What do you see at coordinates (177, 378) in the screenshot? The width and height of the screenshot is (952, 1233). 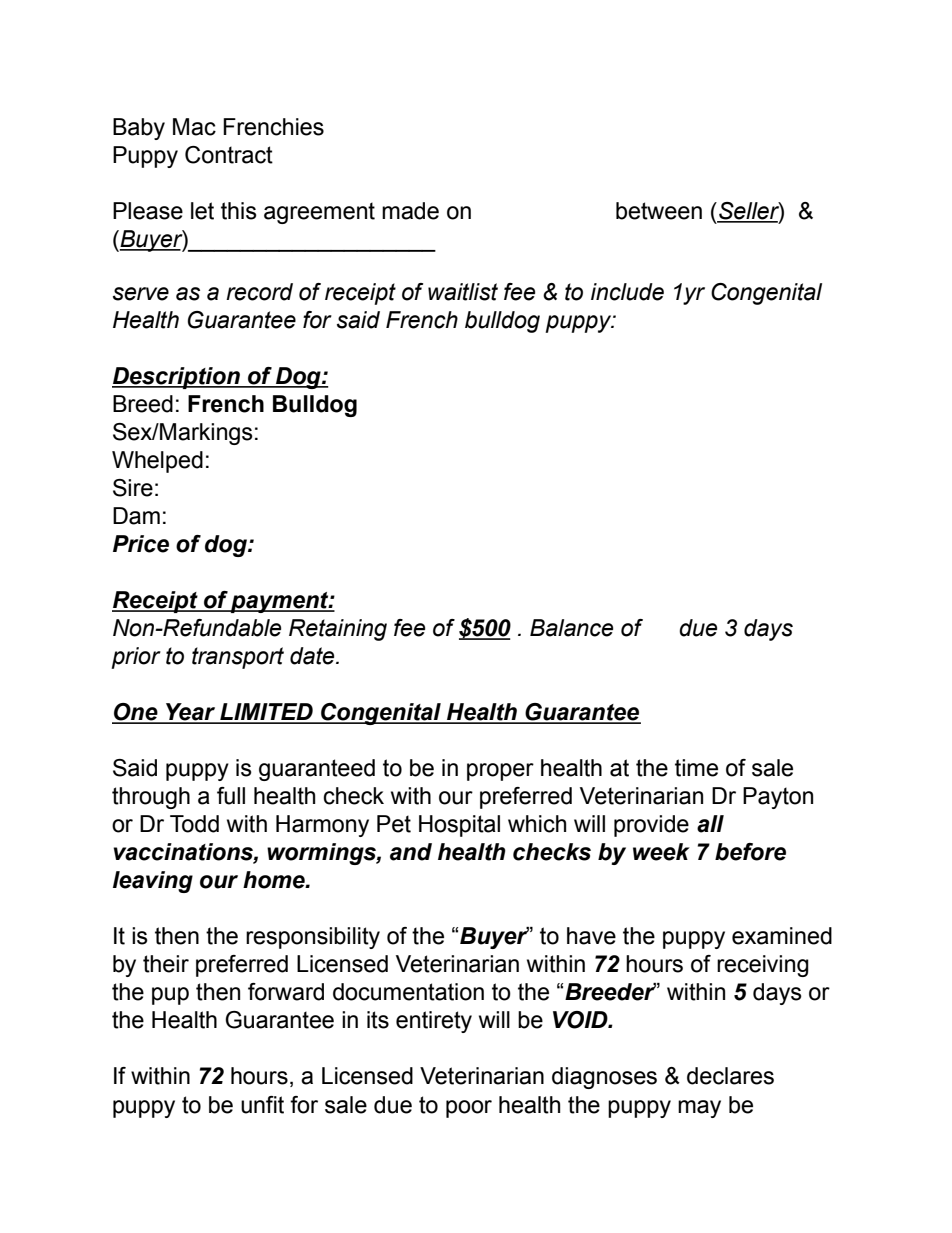 I see `Description` at bounding box center [177, 378].
